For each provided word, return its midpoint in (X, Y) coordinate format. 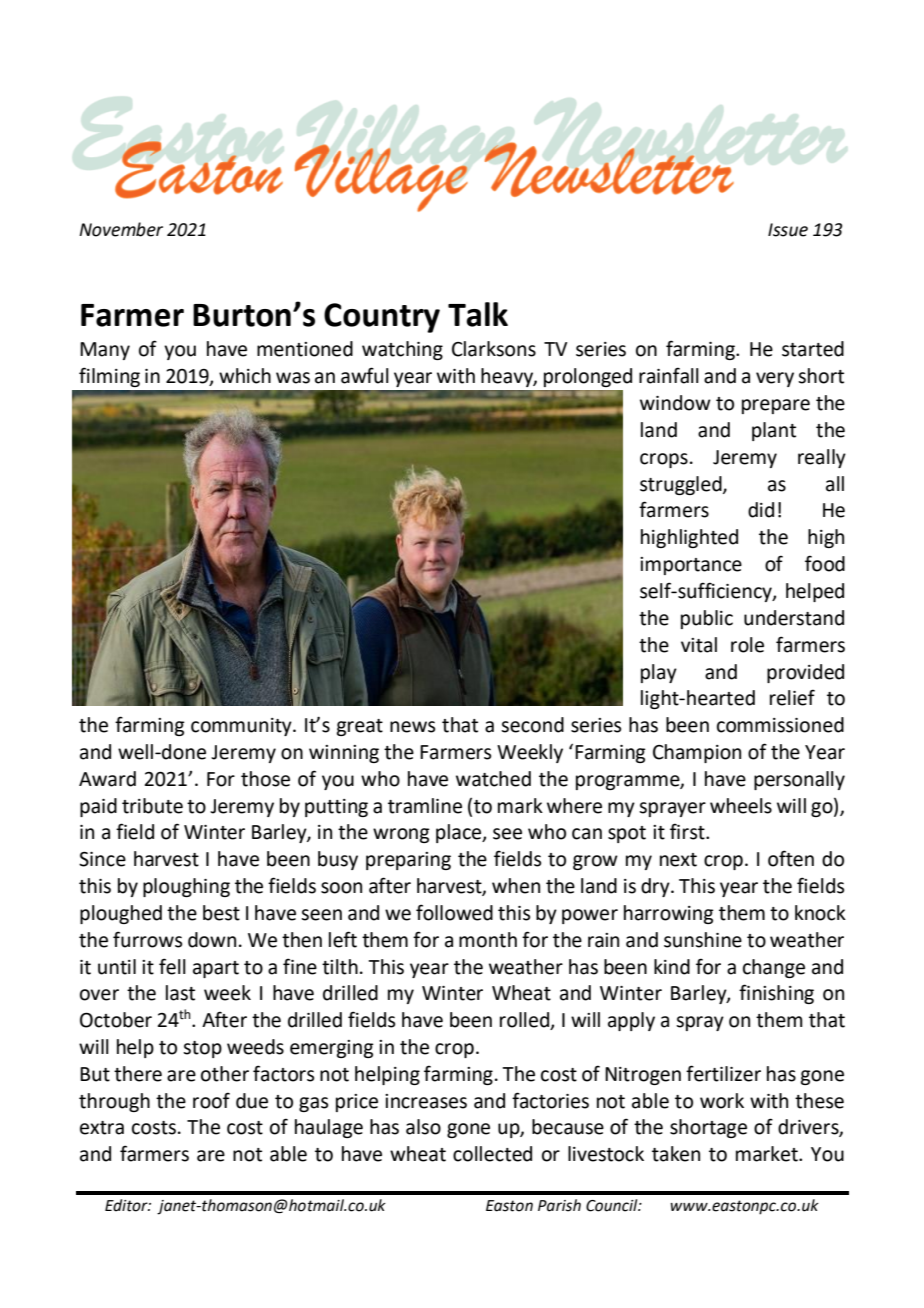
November (121, 229)
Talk (478, 314)
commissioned (780, 725)
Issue (788, 230)
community (242, 727)
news (412, 727)
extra (102, 1128)
